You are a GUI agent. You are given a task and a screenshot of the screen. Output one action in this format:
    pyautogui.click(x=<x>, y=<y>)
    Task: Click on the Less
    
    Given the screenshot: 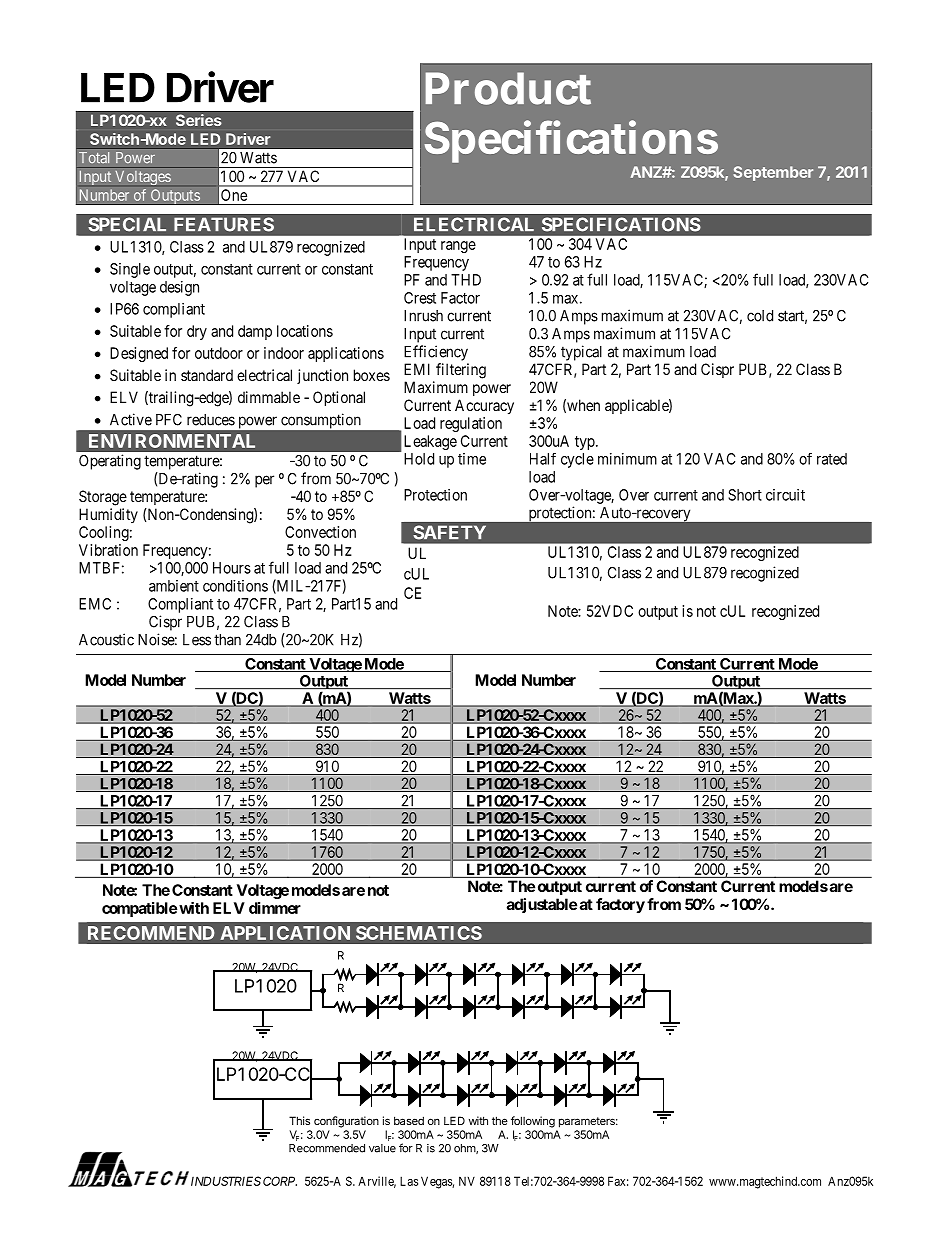 What is the action you would take?
    pyautogui.click(x=197, y=640)
